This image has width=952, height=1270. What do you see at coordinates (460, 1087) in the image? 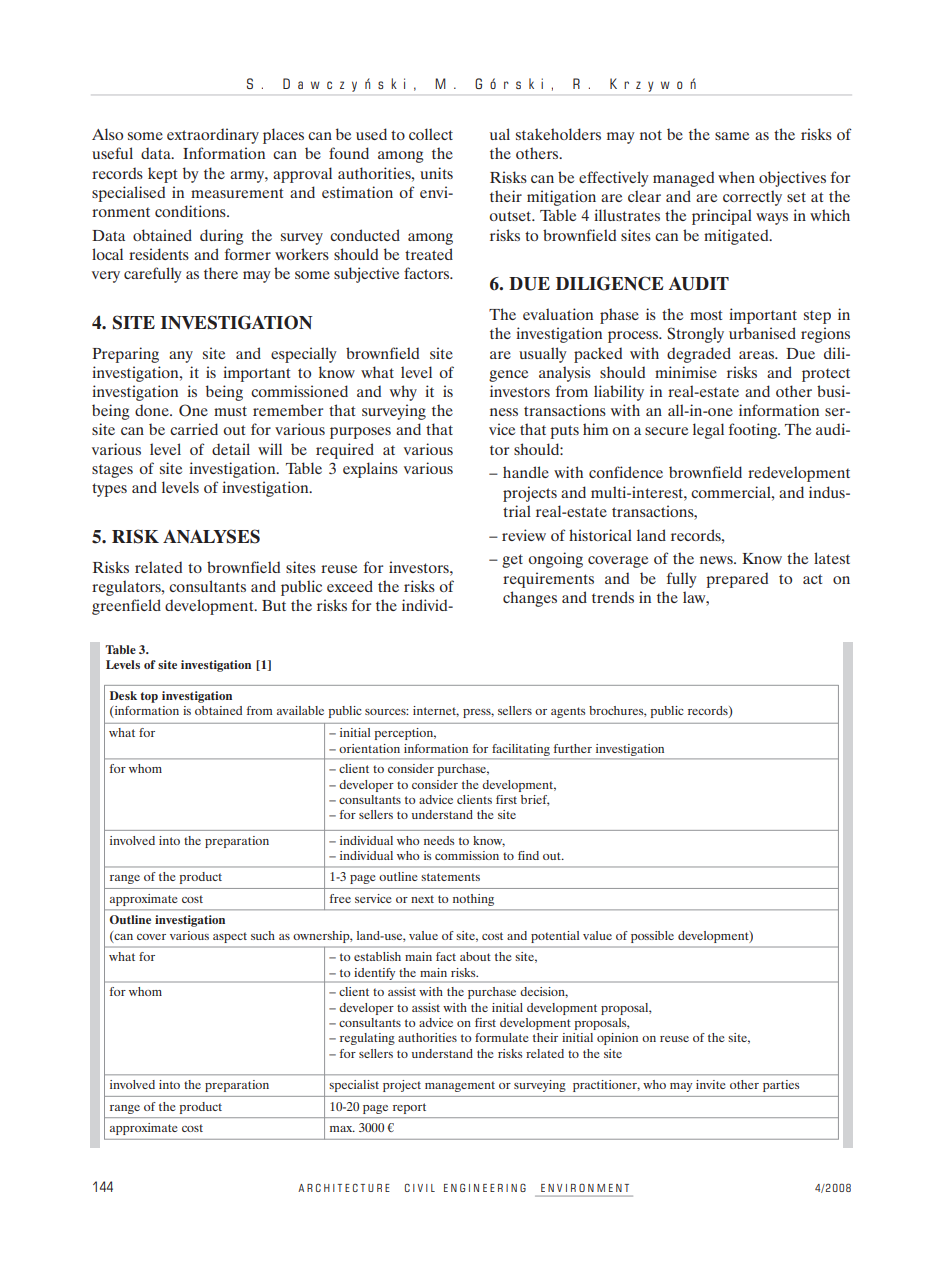
I see `management` at bounding box center [460, 1087].
